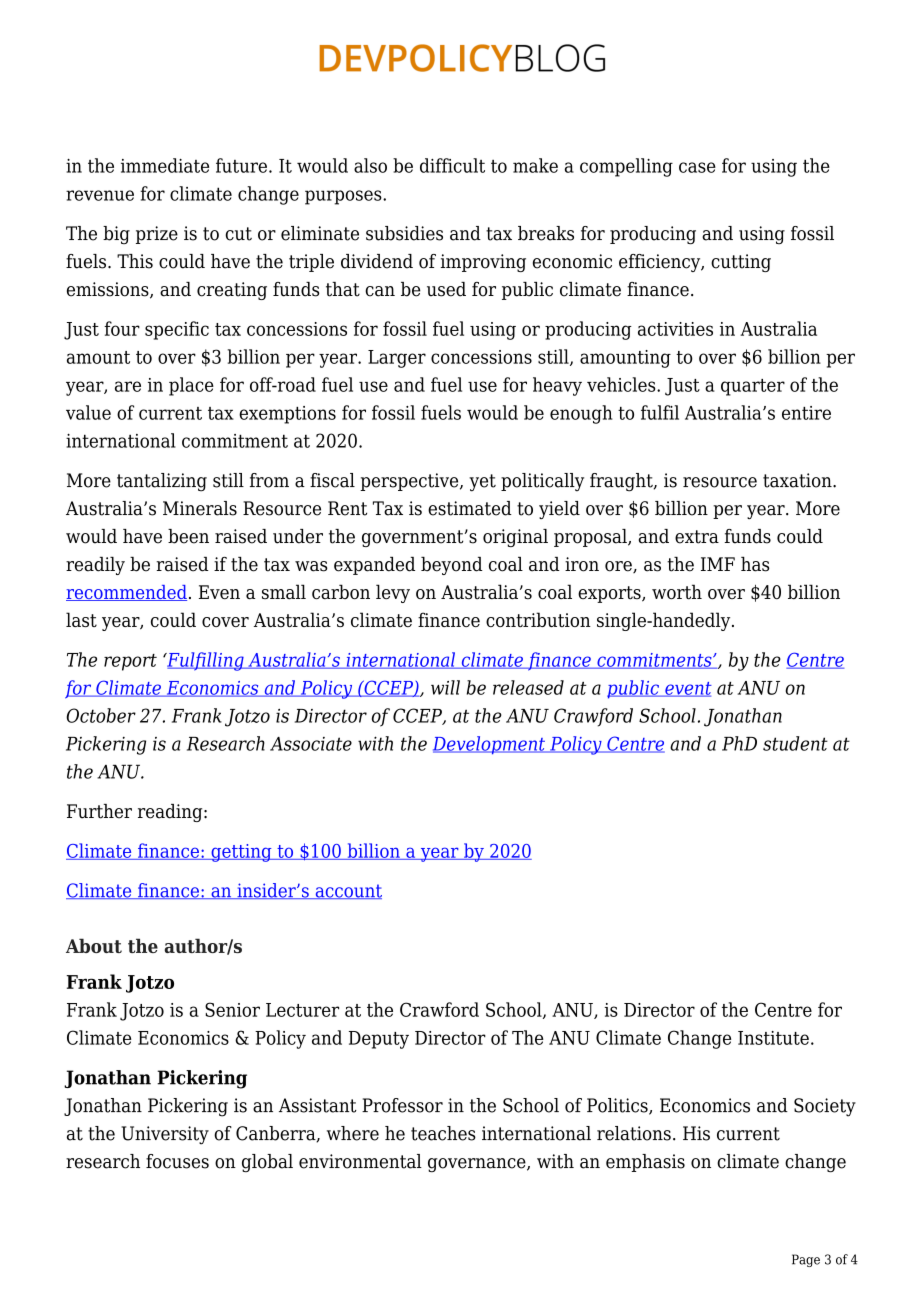  Describe the element at coordinates (482, 483) in the document. I see `yet` at that location.
